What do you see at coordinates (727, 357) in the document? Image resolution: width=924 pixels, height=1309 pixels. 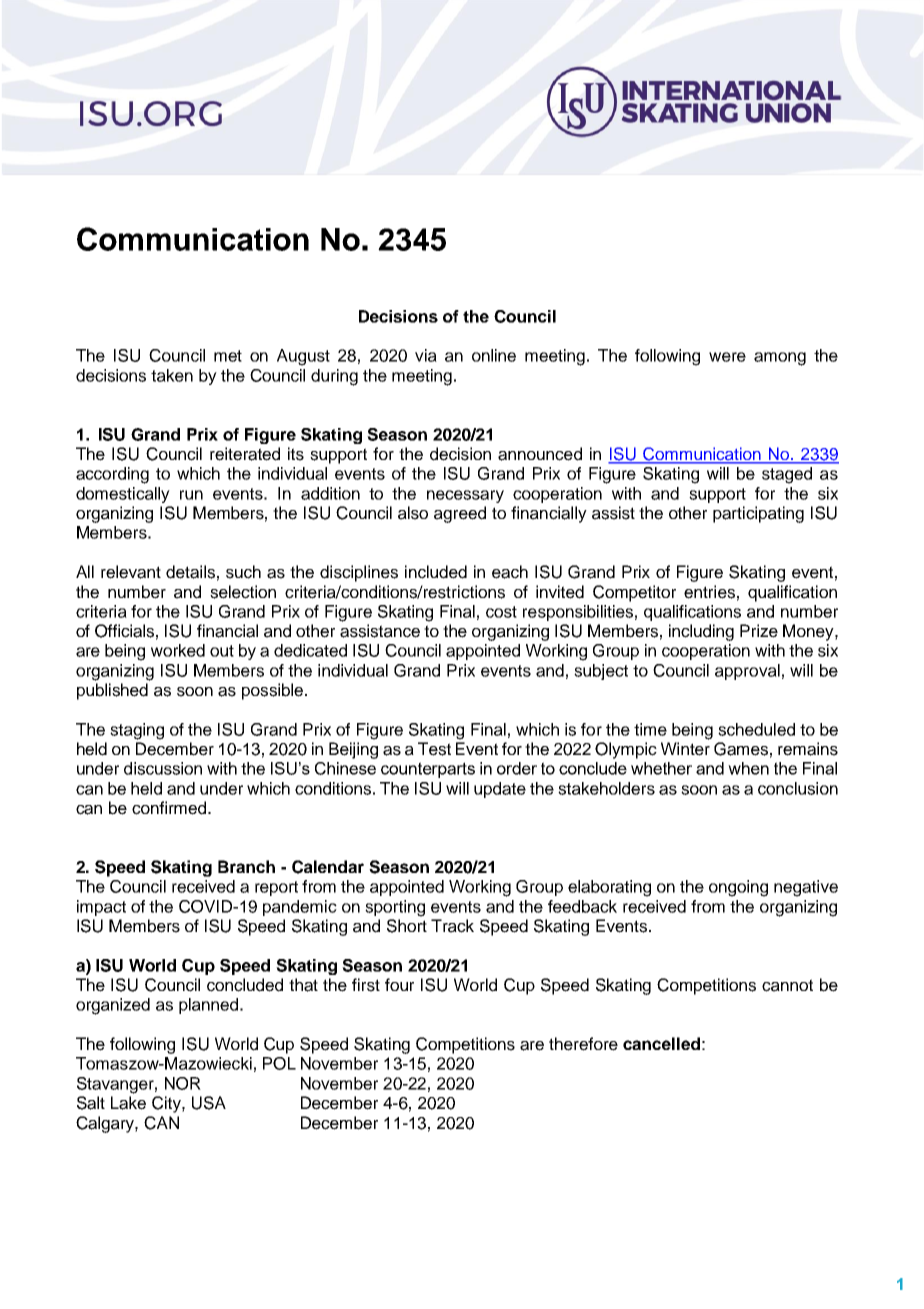 I see `were` at bounding box center [727, 357].
